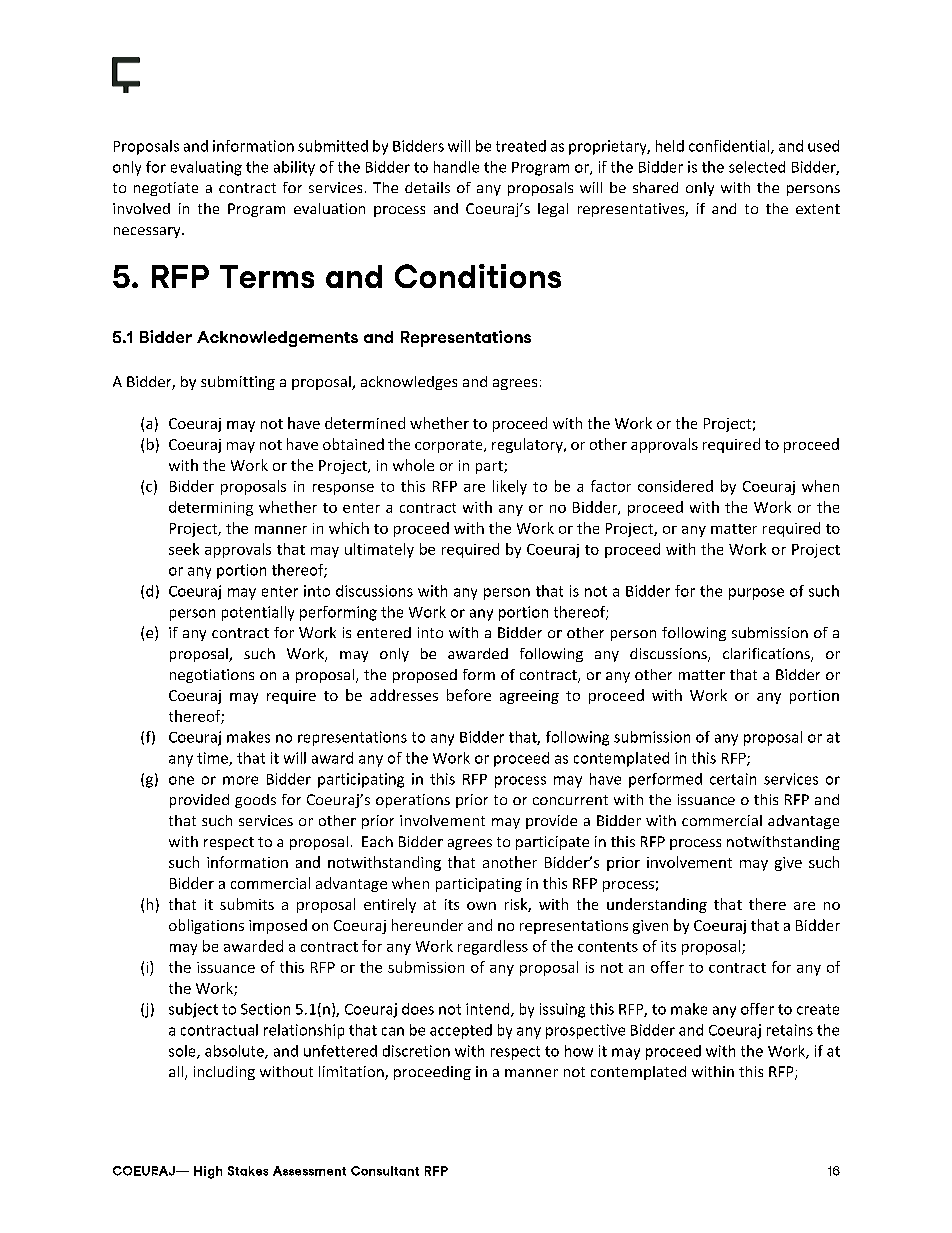  Describe the element at coordinates (675, 486) in the page. I see `considered` at that location.
